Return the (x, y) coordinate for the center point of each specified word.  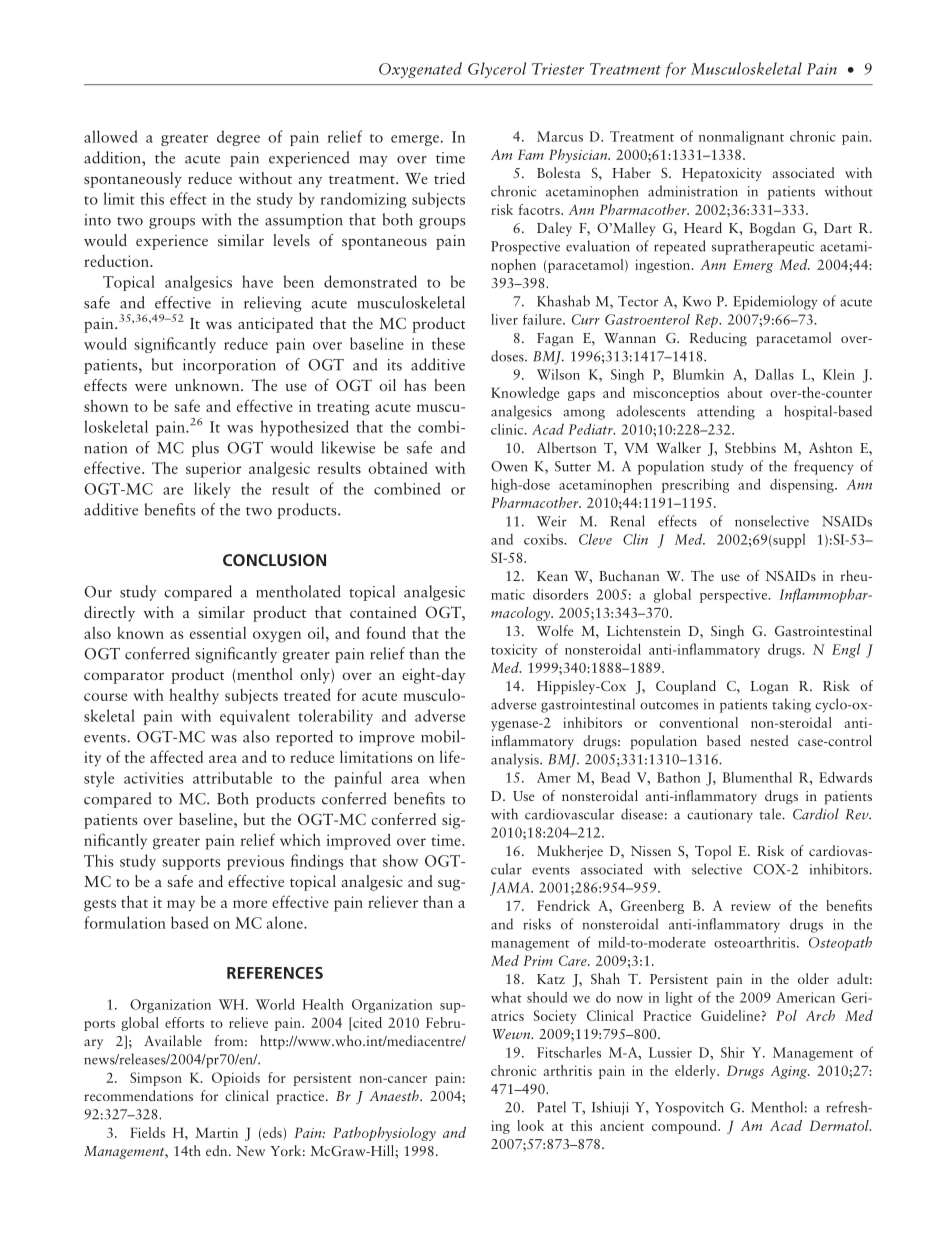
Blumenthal (757, 777)
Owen (509, 466)
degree (238, 138)
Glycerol (497, 70)
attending (726, 412)
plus (205, 449)
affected (176, 756)
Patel (551, 1107)
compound (685, 1127)
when (447, 777)
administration (693, 191)
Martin (216, 1132)
